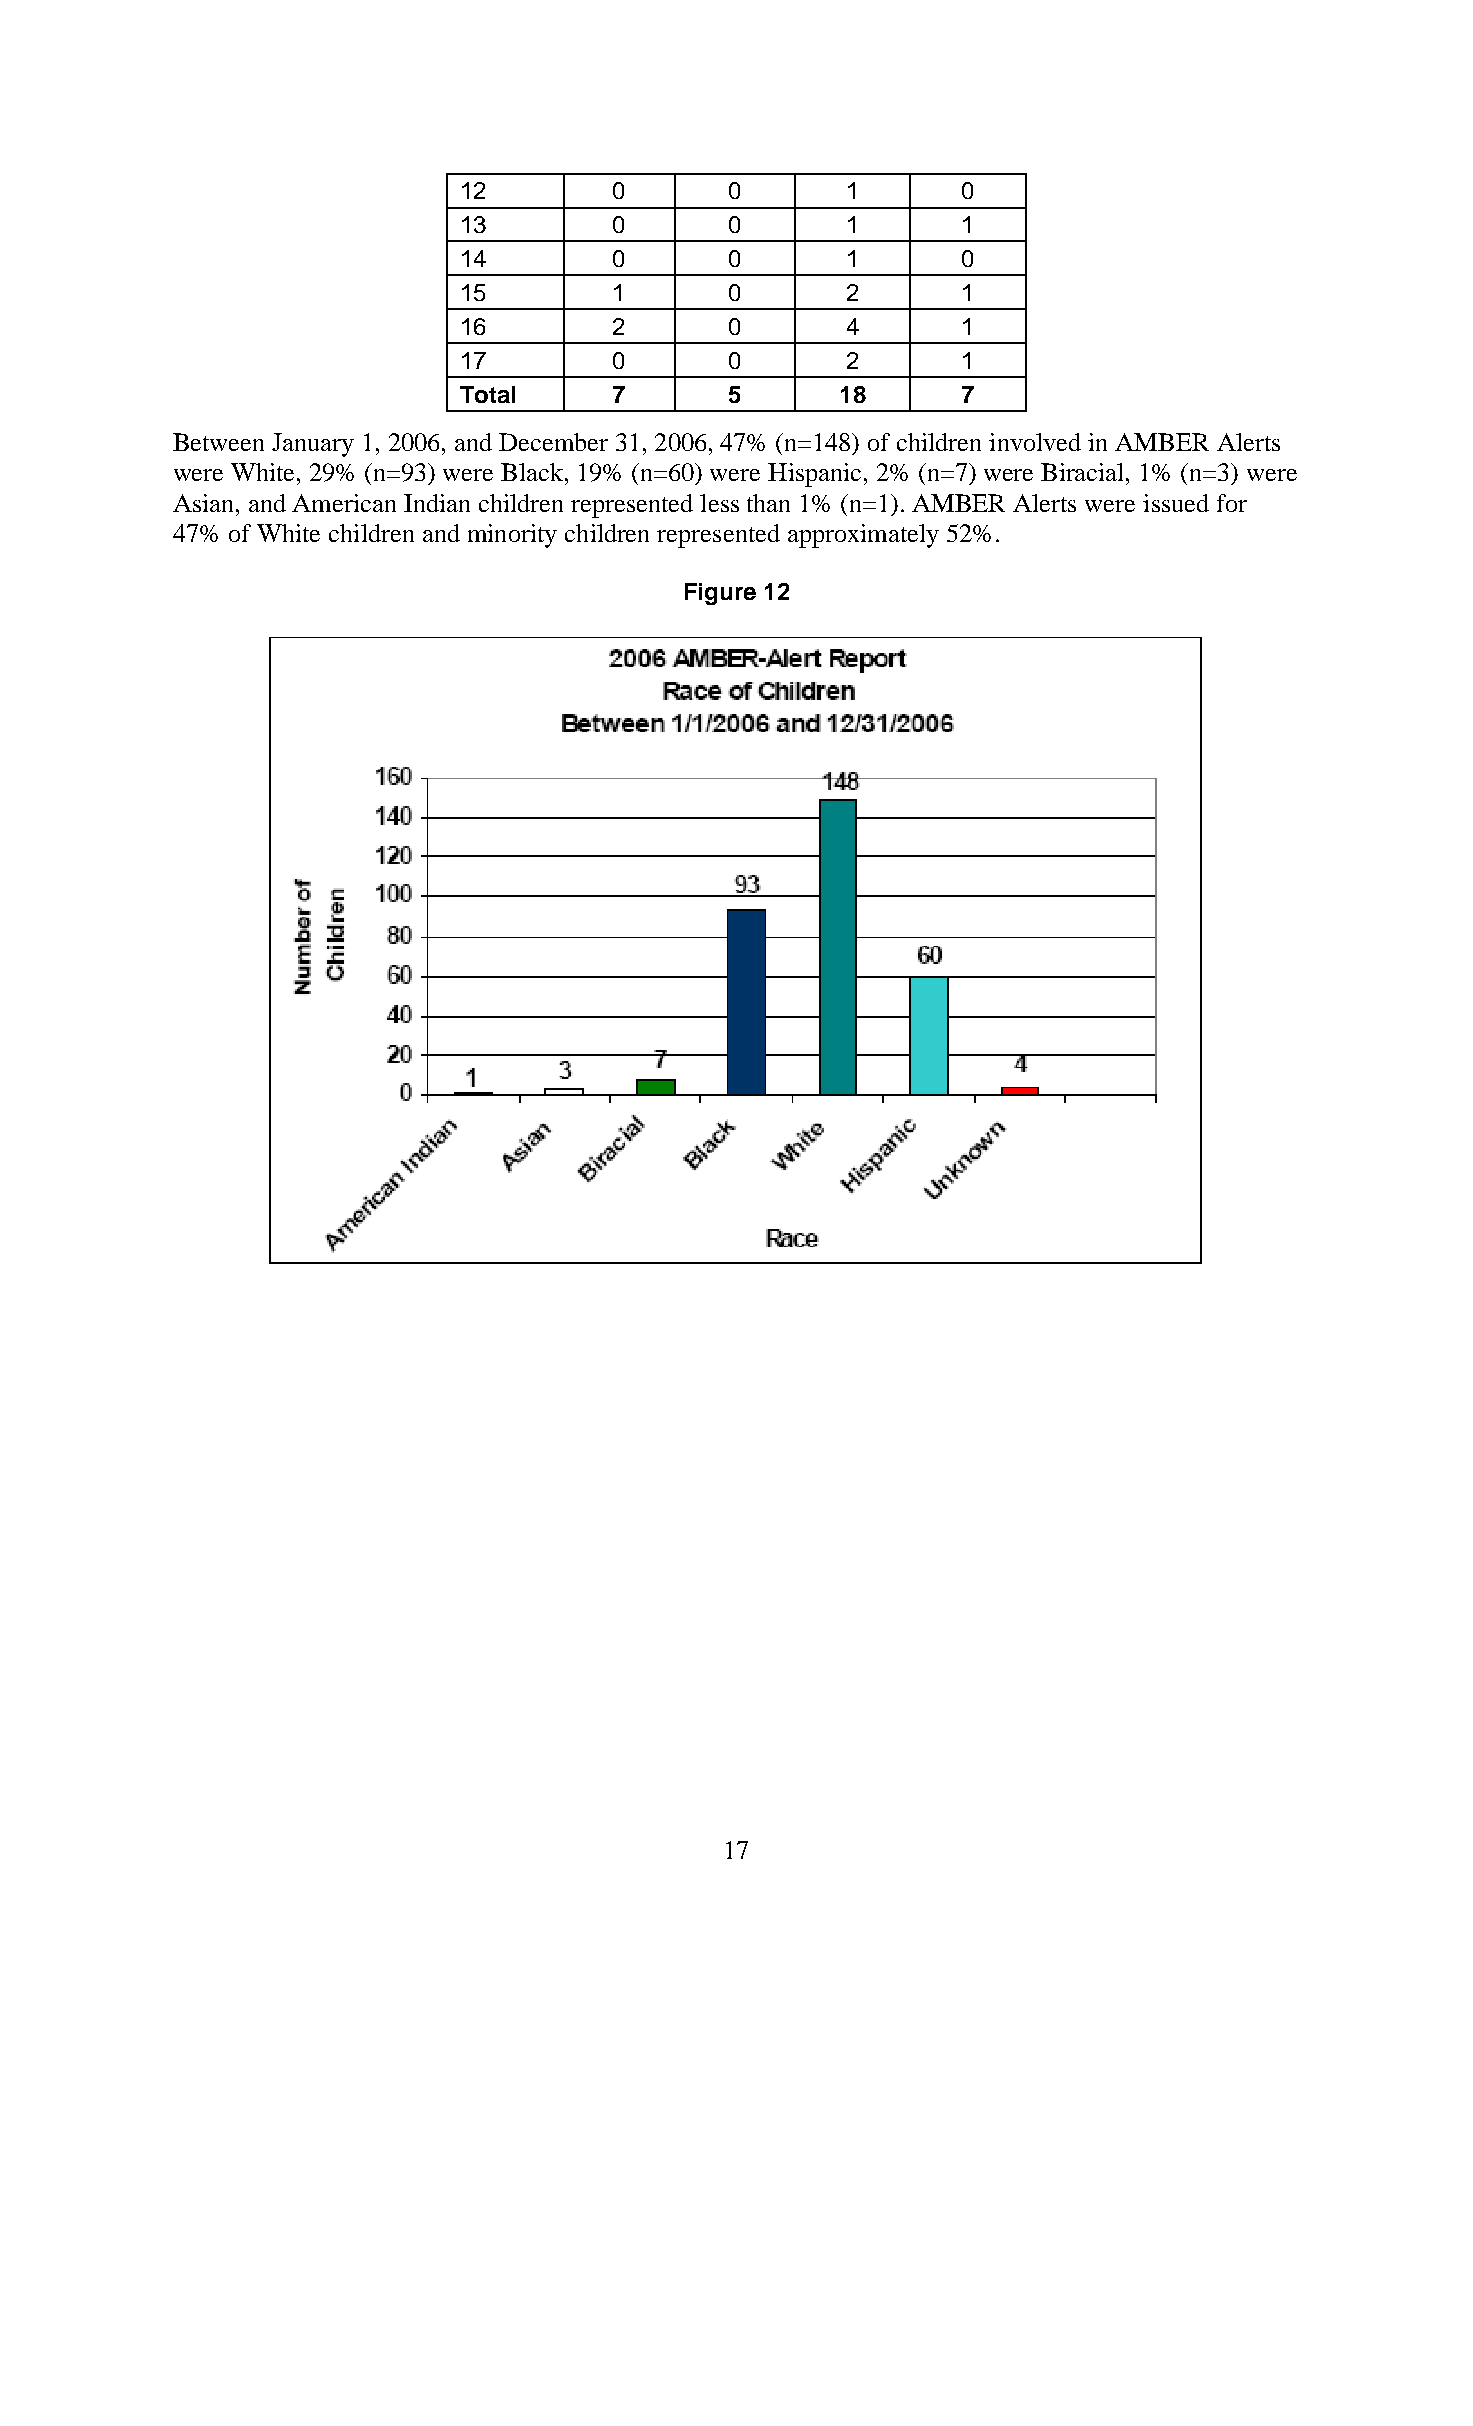  What do you see at coordinates (1035, 442) in the page?
I see `involved` at bounding box center [1035, 442].
